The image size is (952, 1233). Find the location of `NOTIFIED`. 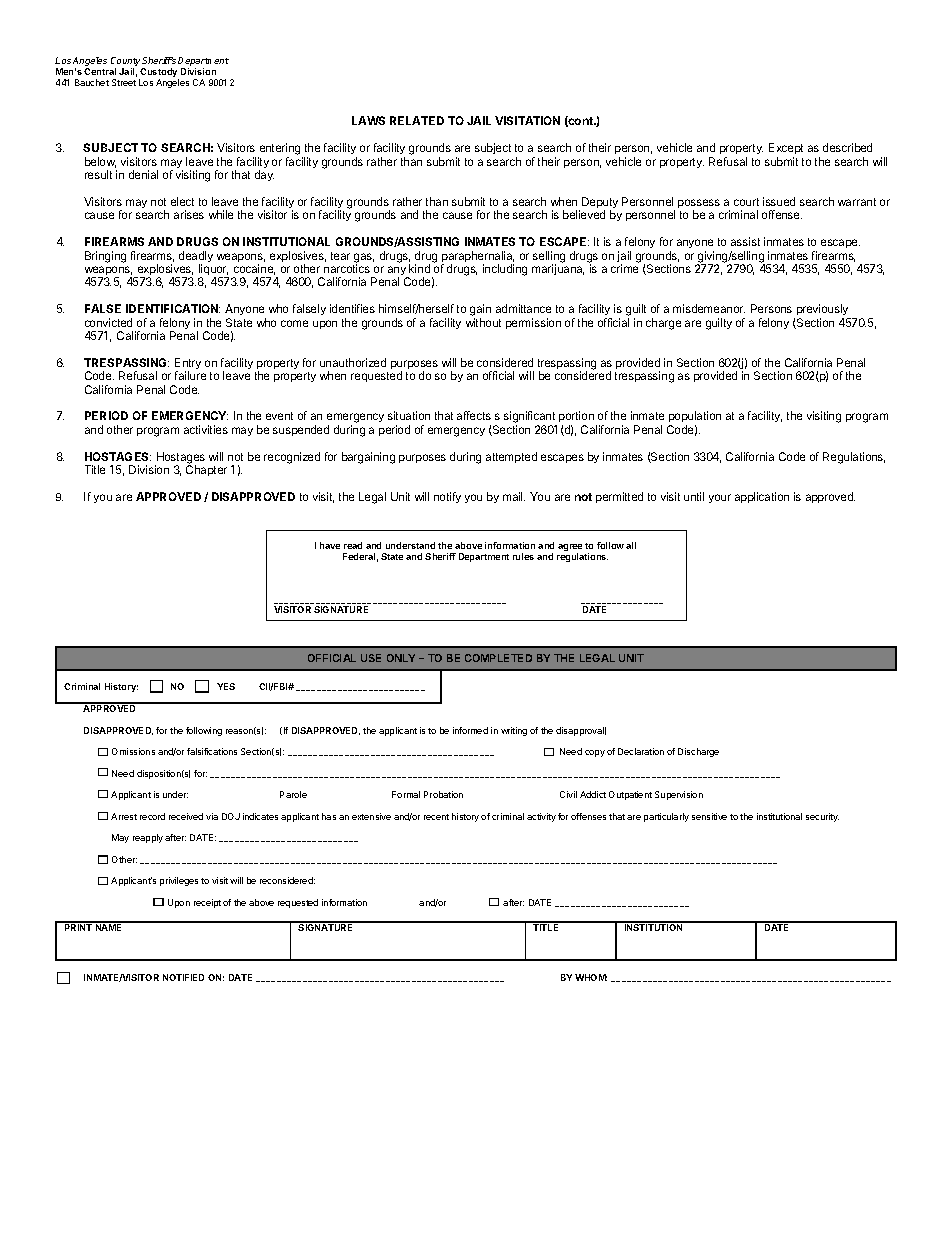

NOTIFIED is located at coordinates (183, 977).
